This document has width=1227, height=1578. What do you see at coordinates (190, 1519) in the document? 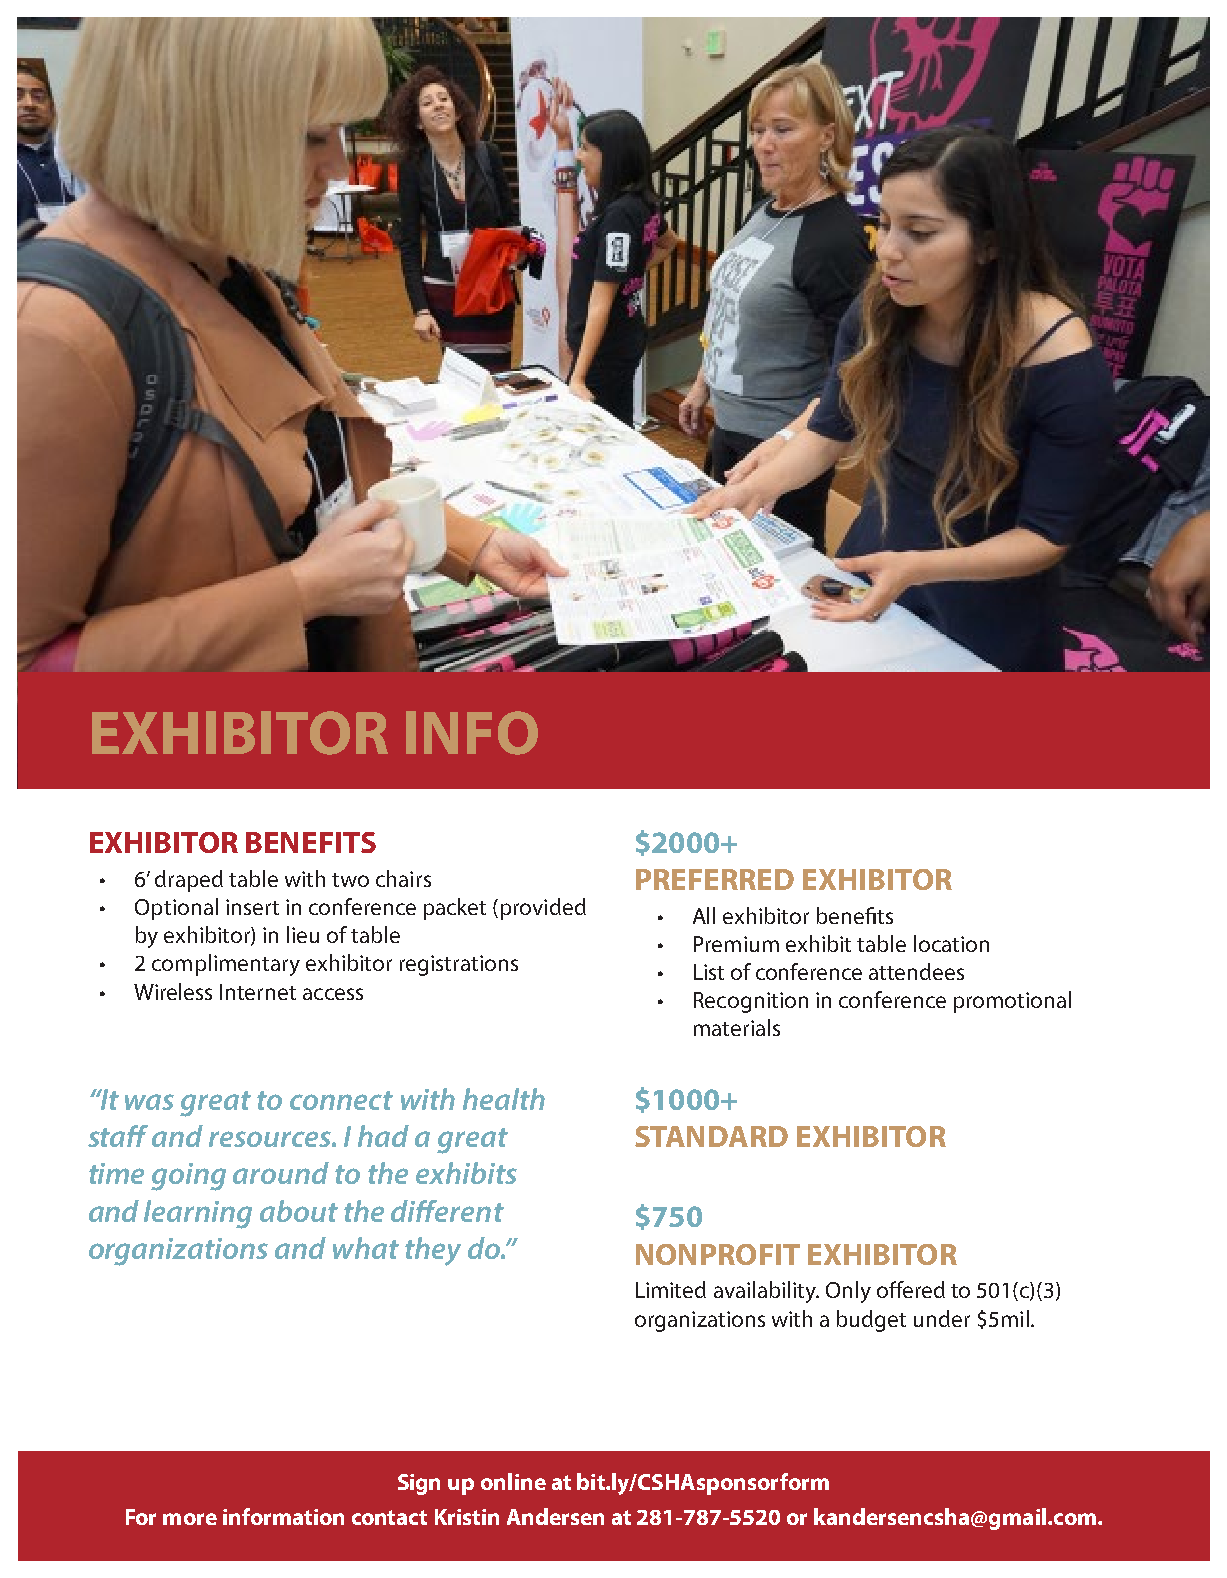
I see `more` at bounding box center [190, 1519].
